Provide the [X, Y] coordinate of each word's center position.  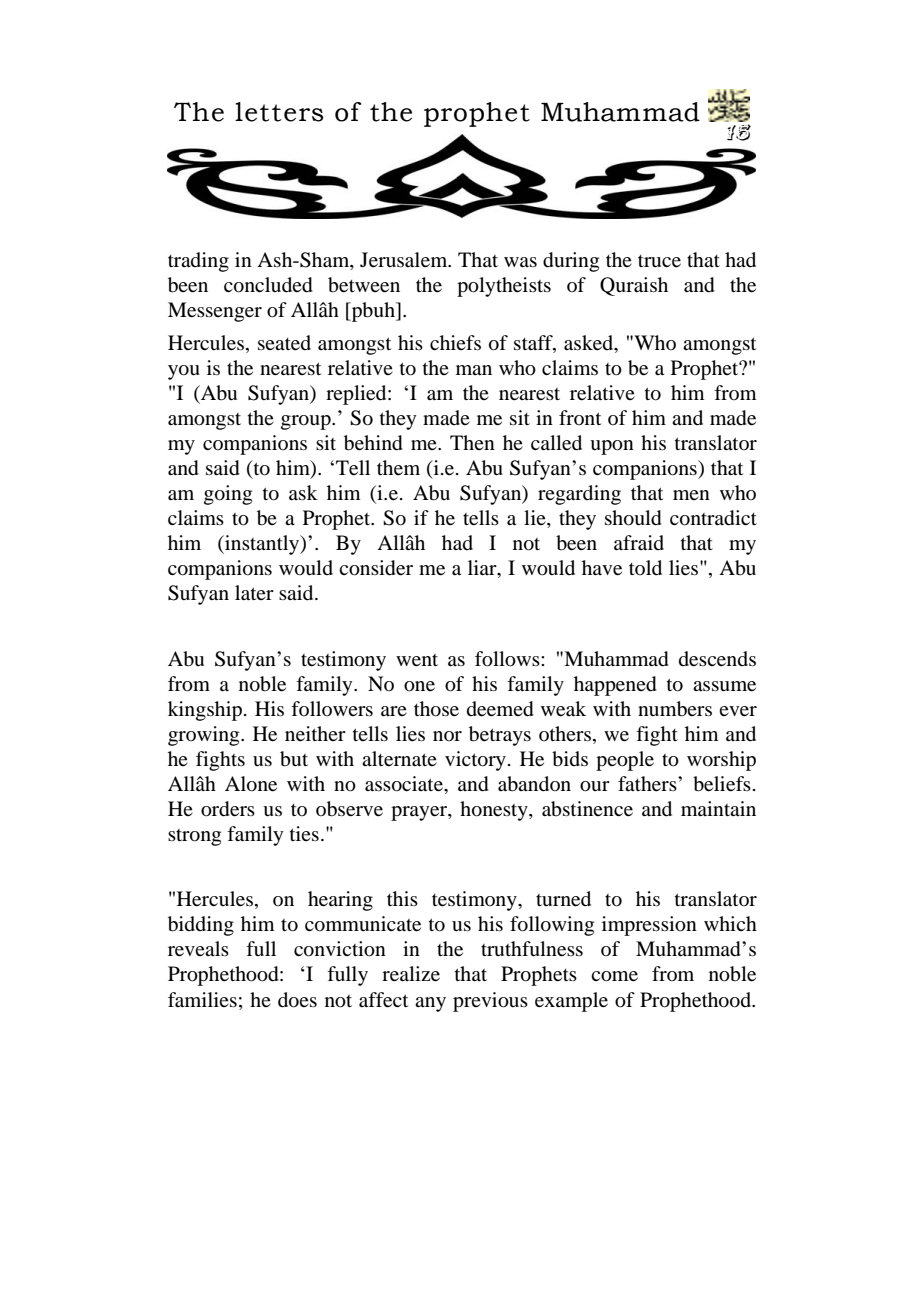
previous [490, 1002]
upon [612, 447]
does [297, 1000]
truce [659, 261]
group [307, 422]
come [614, 976]
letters [279, 112]
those [436, 709]
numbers [675, 709]
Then [472, 442]
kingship [205, 711]
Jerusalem [405, 260]
